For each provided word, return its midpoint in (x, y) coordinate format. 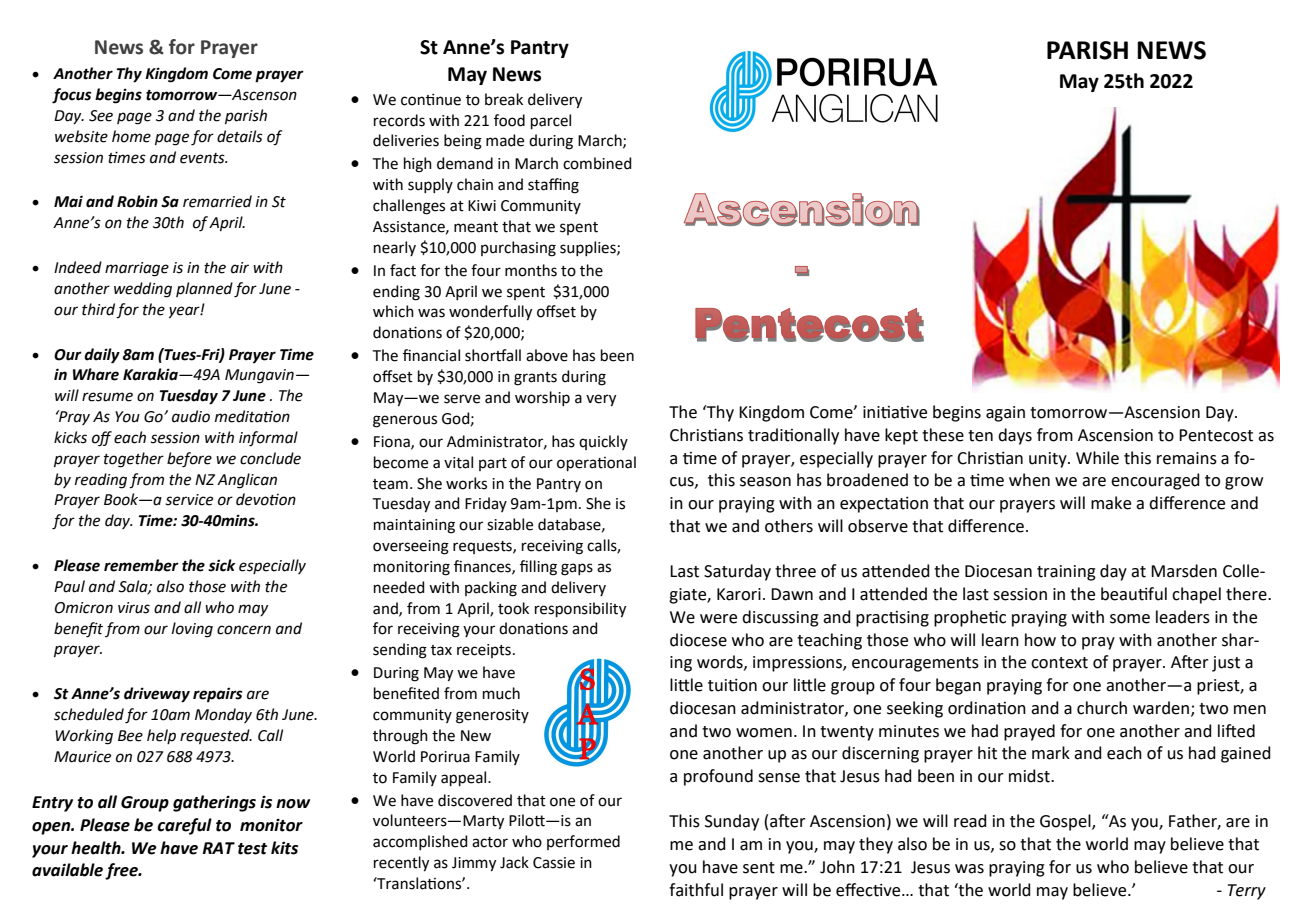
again (1005, 414)
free (122, 871)
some (1130, 619)
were (718, 619)
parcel (551, 121)
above (547, 355)
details (240, 136)
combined (597, 163)
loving (192, 630)
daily (102, 356)
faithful (696, 890)
